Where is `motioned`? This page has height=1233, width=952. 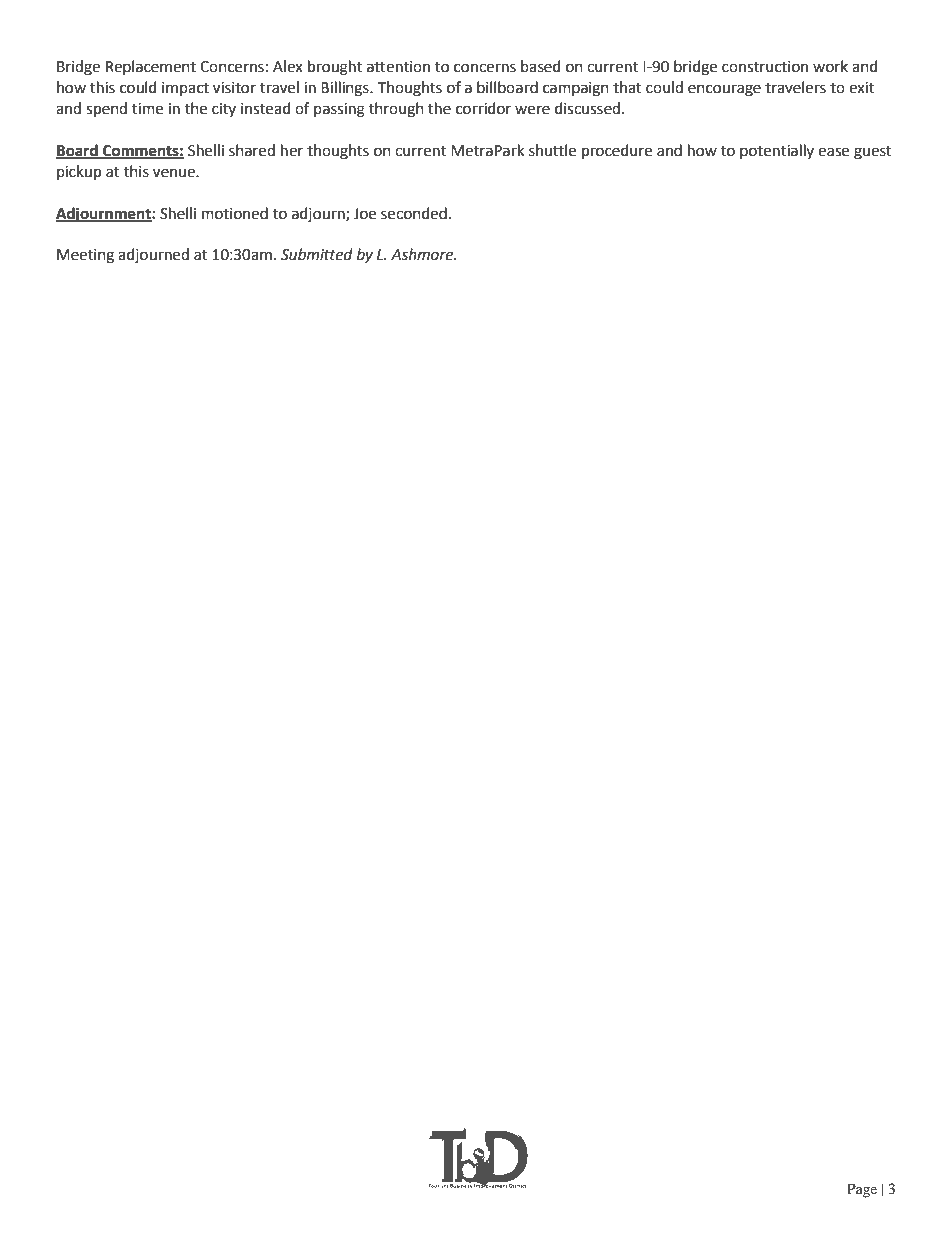
motioned is located at coordinates (235, 213).
